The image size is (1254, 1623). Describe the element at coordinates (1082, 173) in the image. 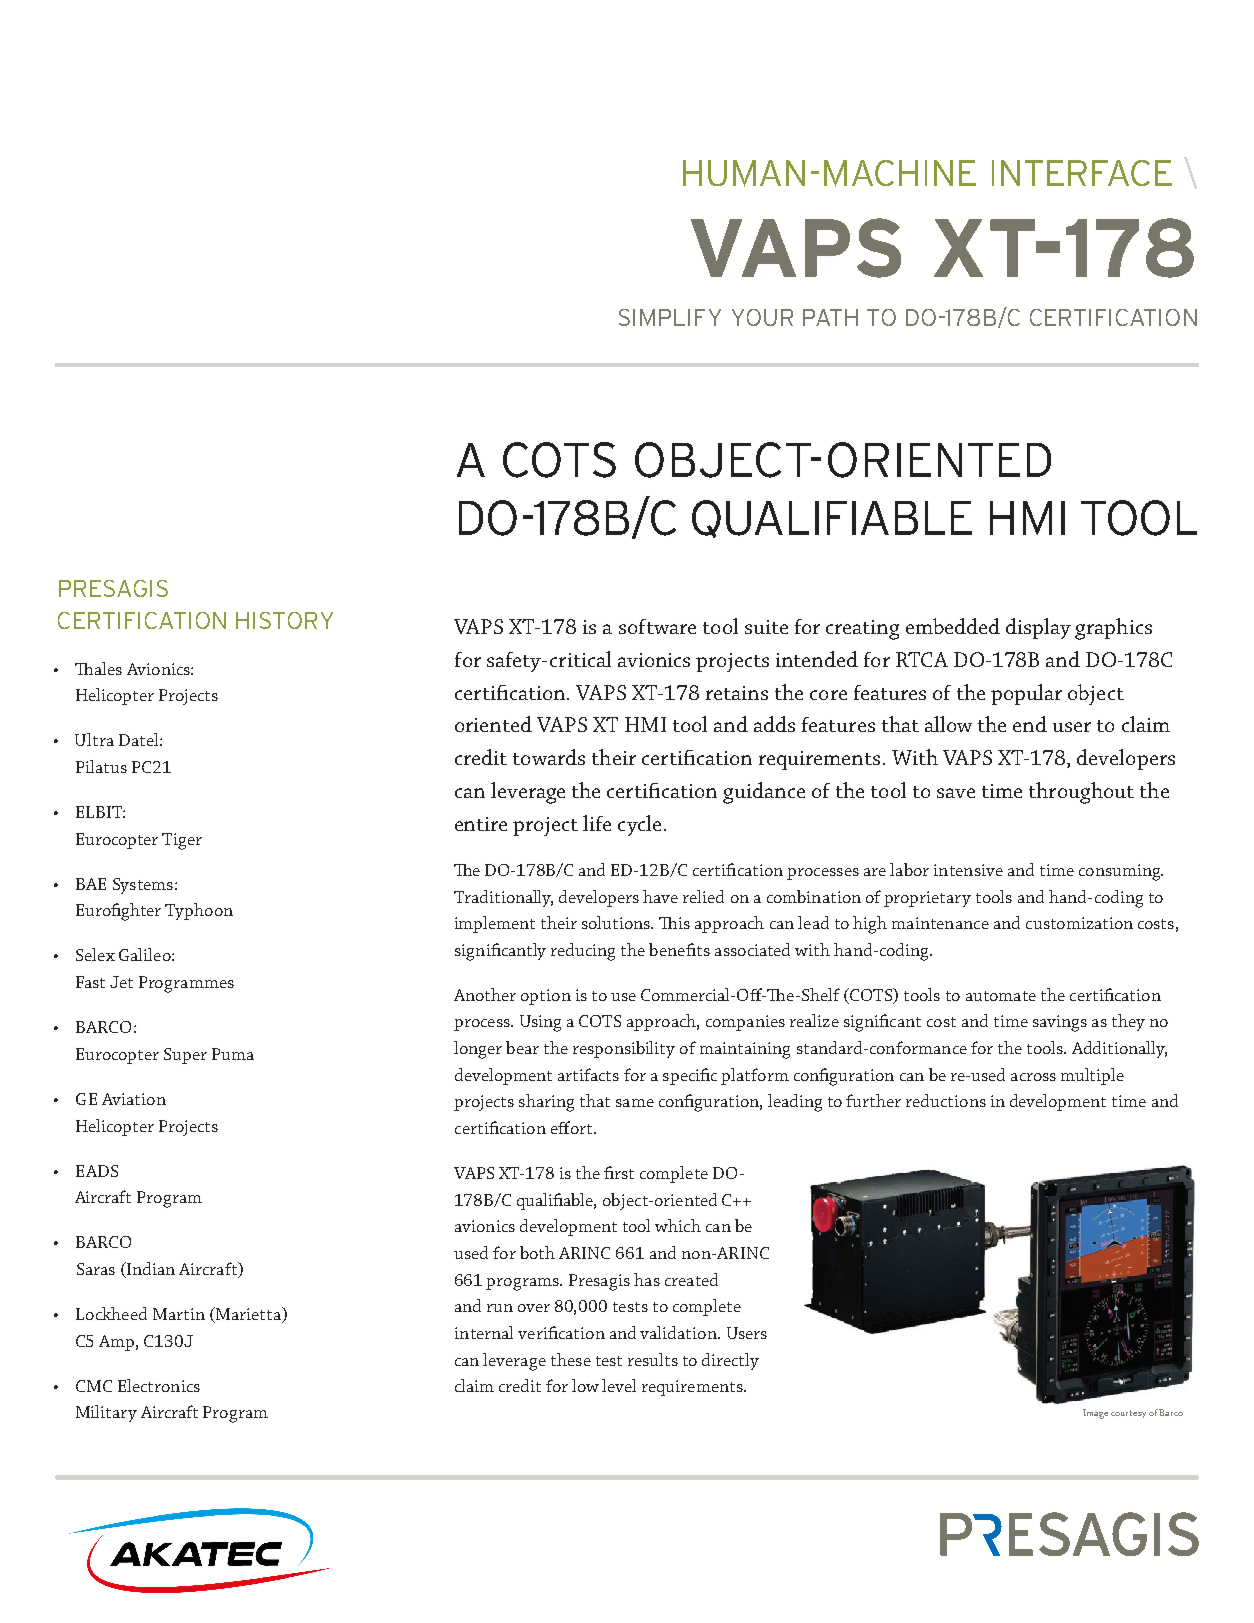

I see `INTERFACE` at that location.
